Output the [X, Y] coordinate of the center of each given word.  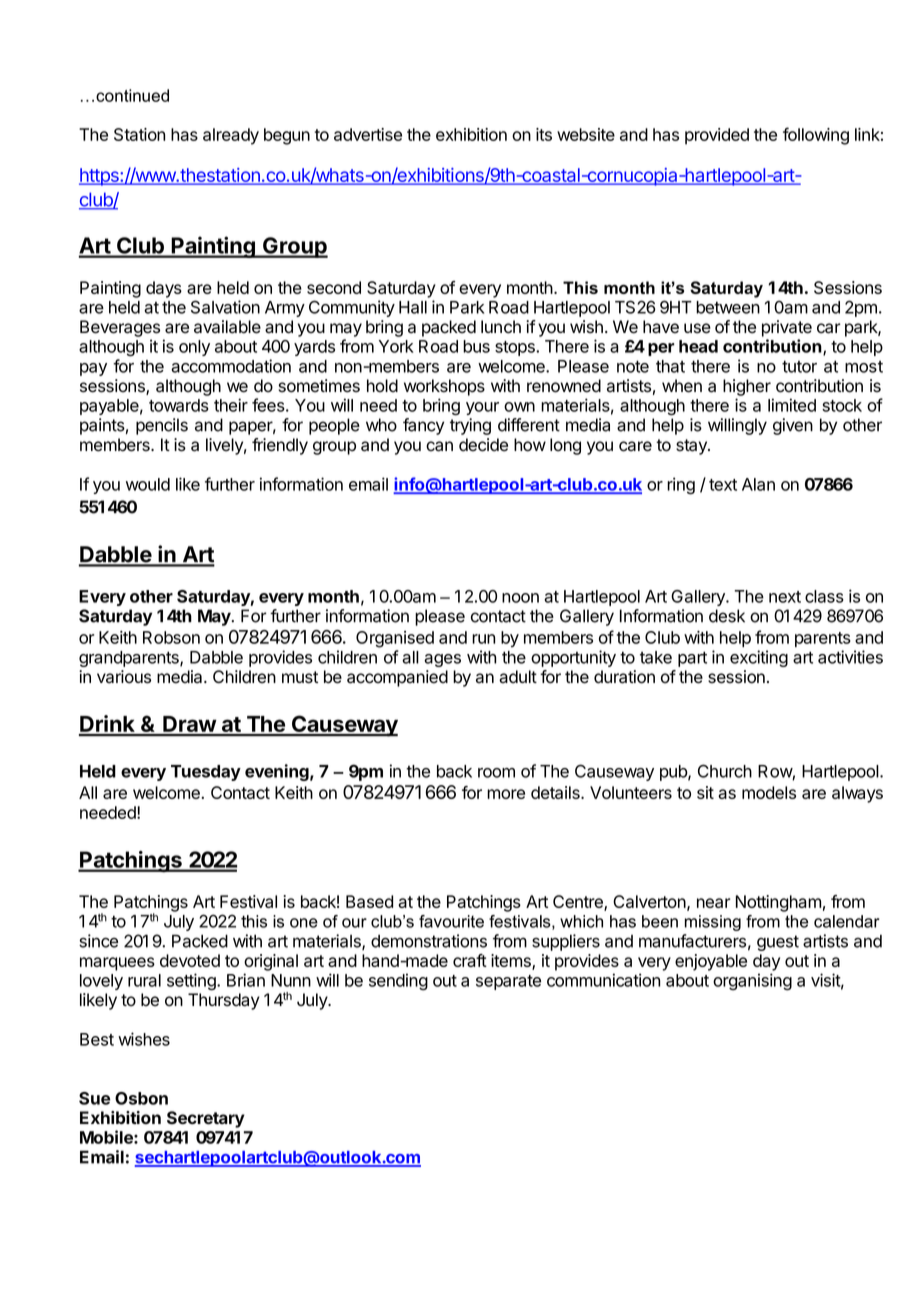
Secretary [206, 1119]
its [544, 134]
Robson [171, 637]
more [506, 794]
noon [520, 598]
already [231, 136]
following [816, 136]
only [194, 348]
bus [476, 346]
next [785, 597]
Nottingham [778, 903]
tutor [799, 366]
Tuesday [206, 773]
